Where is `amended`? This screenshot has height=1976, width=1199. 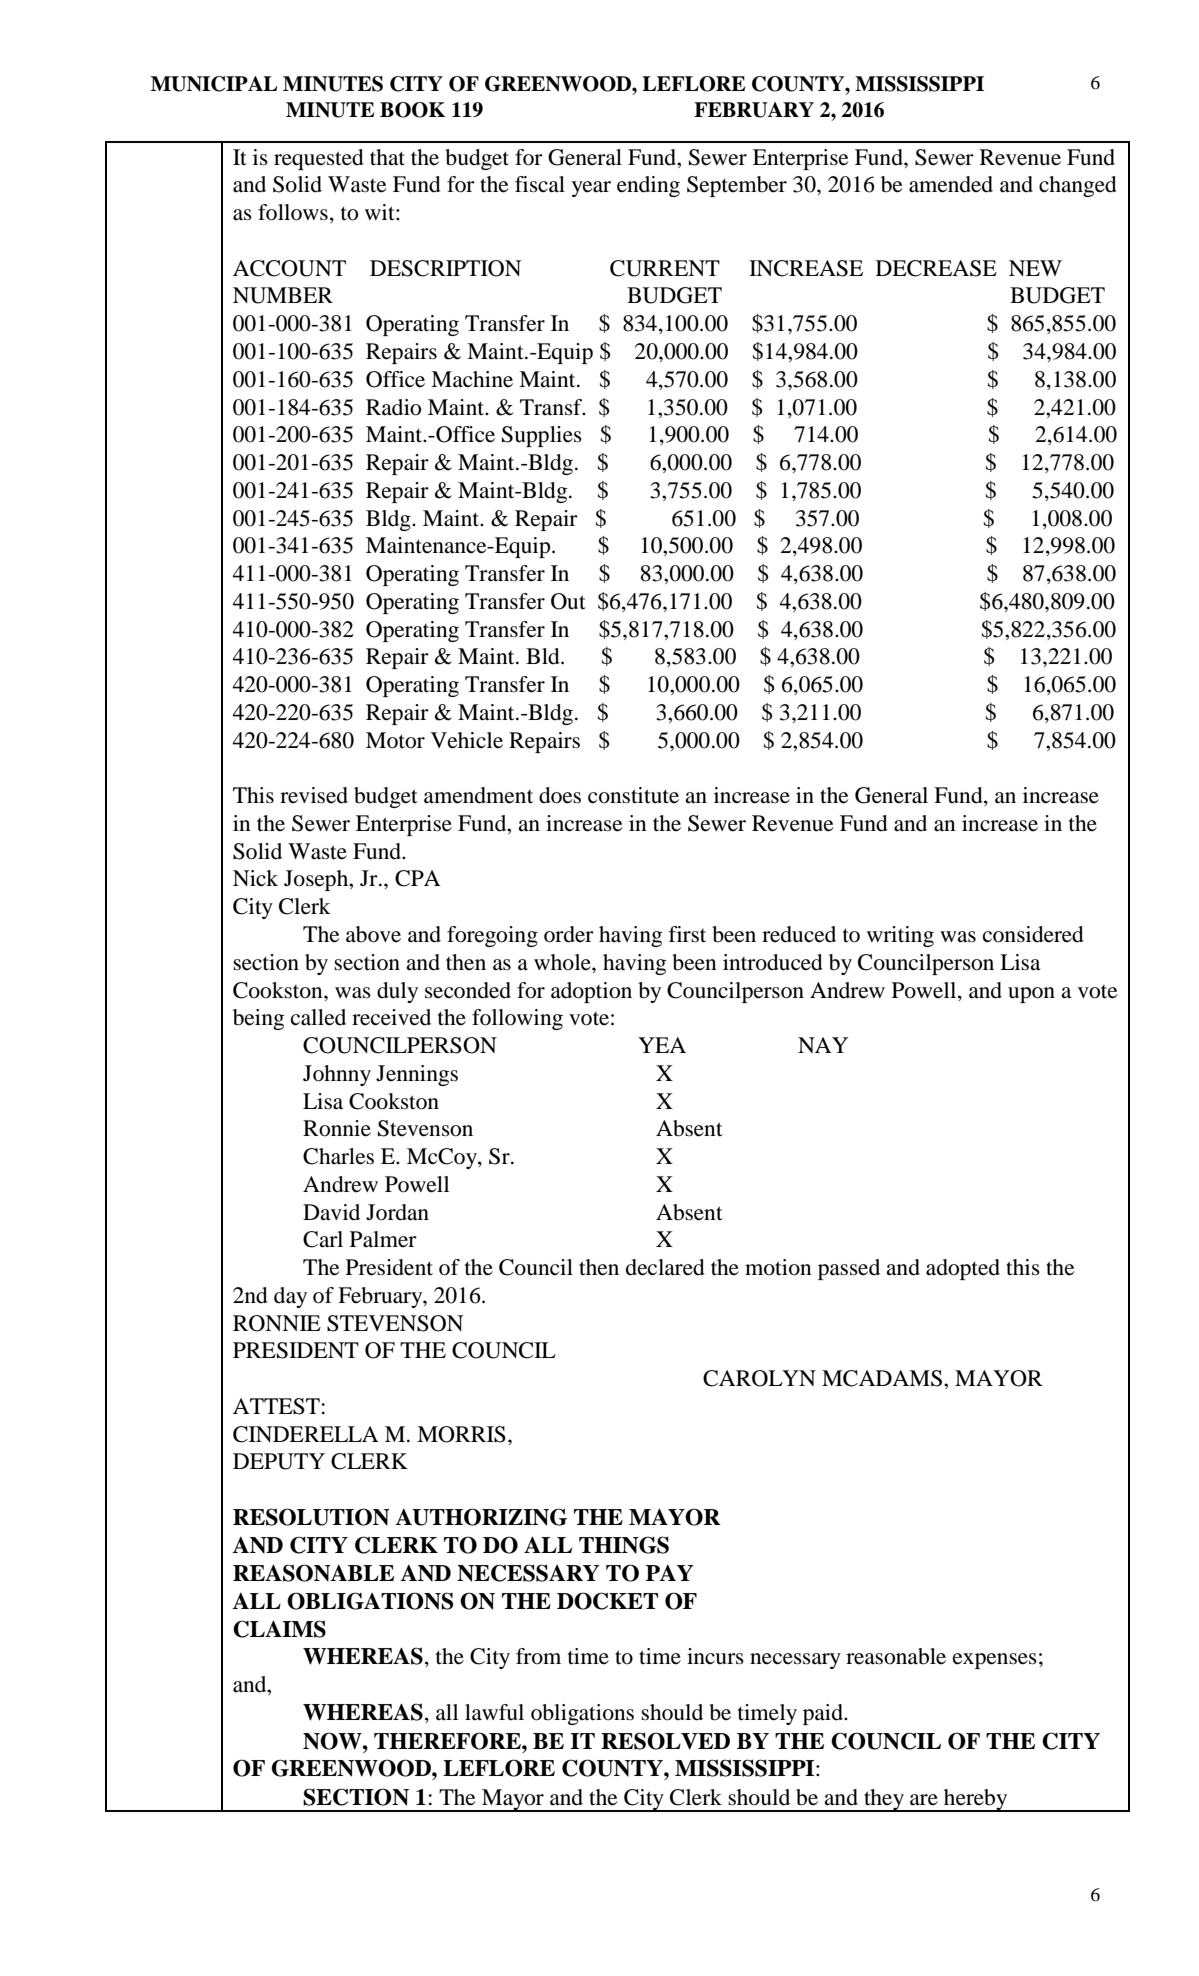 amended is located at coordinates (951, 184).
